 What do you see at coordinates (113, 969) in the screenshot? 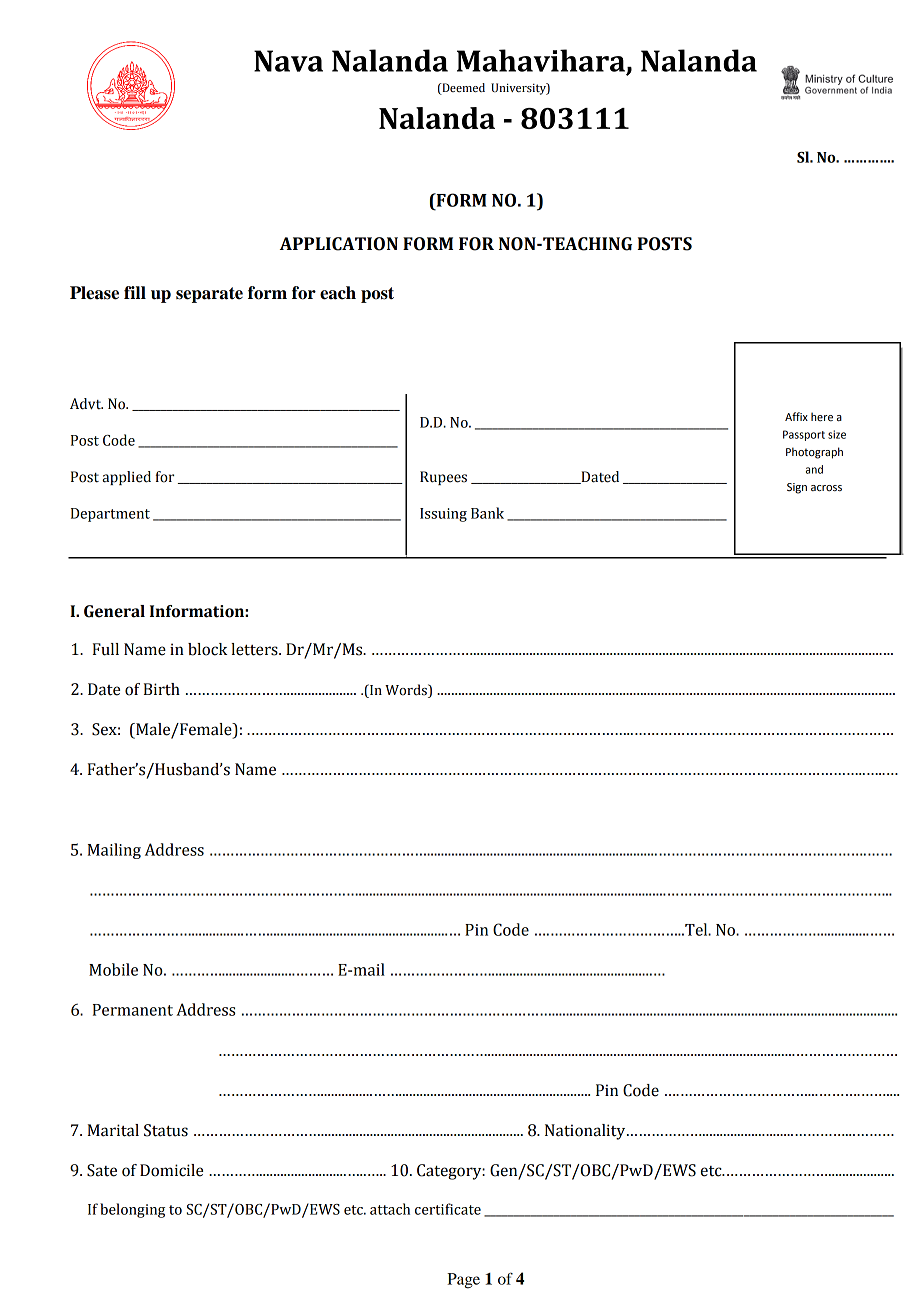
I see `Mobile` at bounding box center [113, 969].
